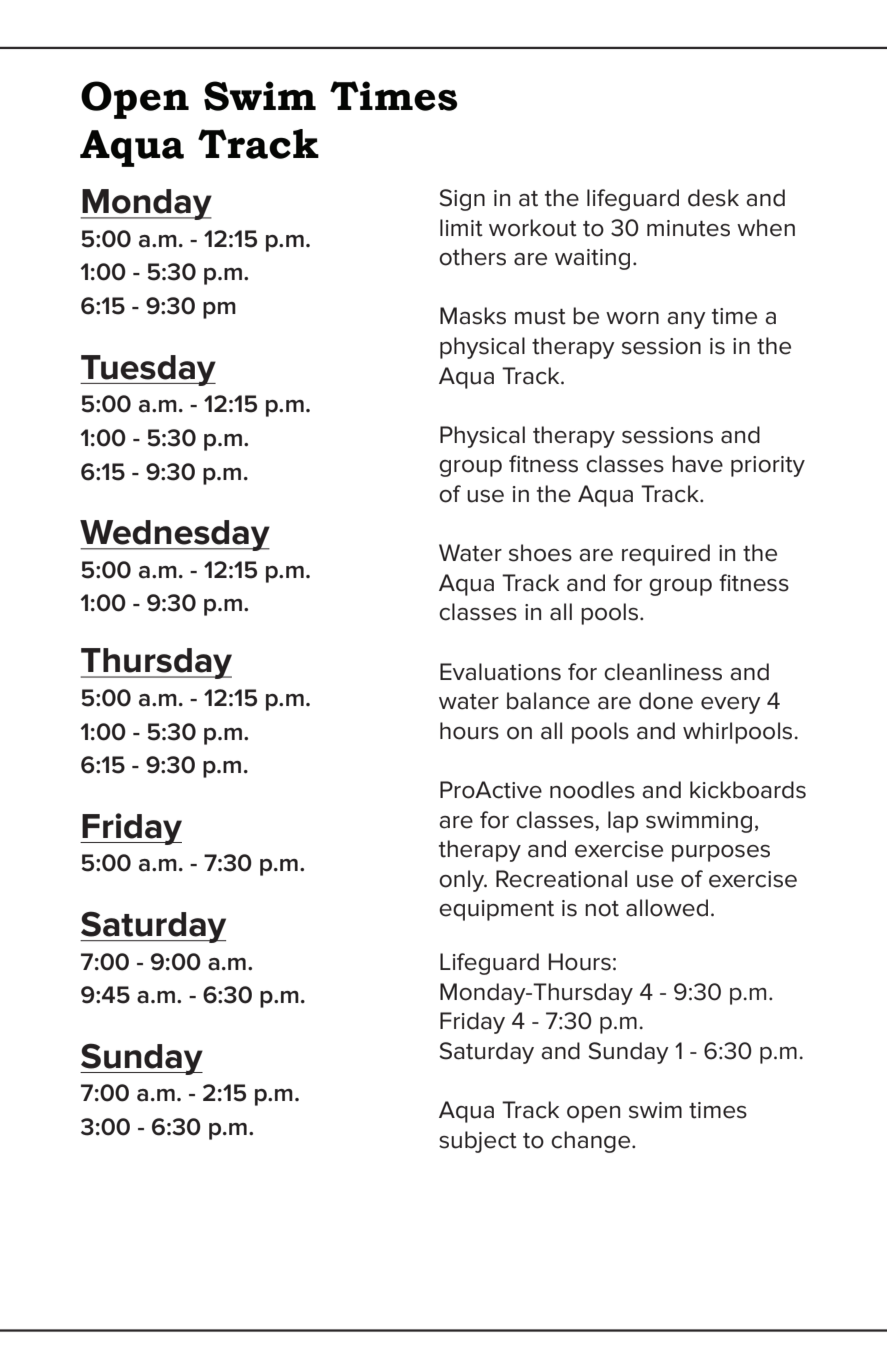 Image resolution: width=887 pixels, height=1372 pixels. Describe the element at coordinates (175, 535) in the document. I see `Wednesday` at that location.
